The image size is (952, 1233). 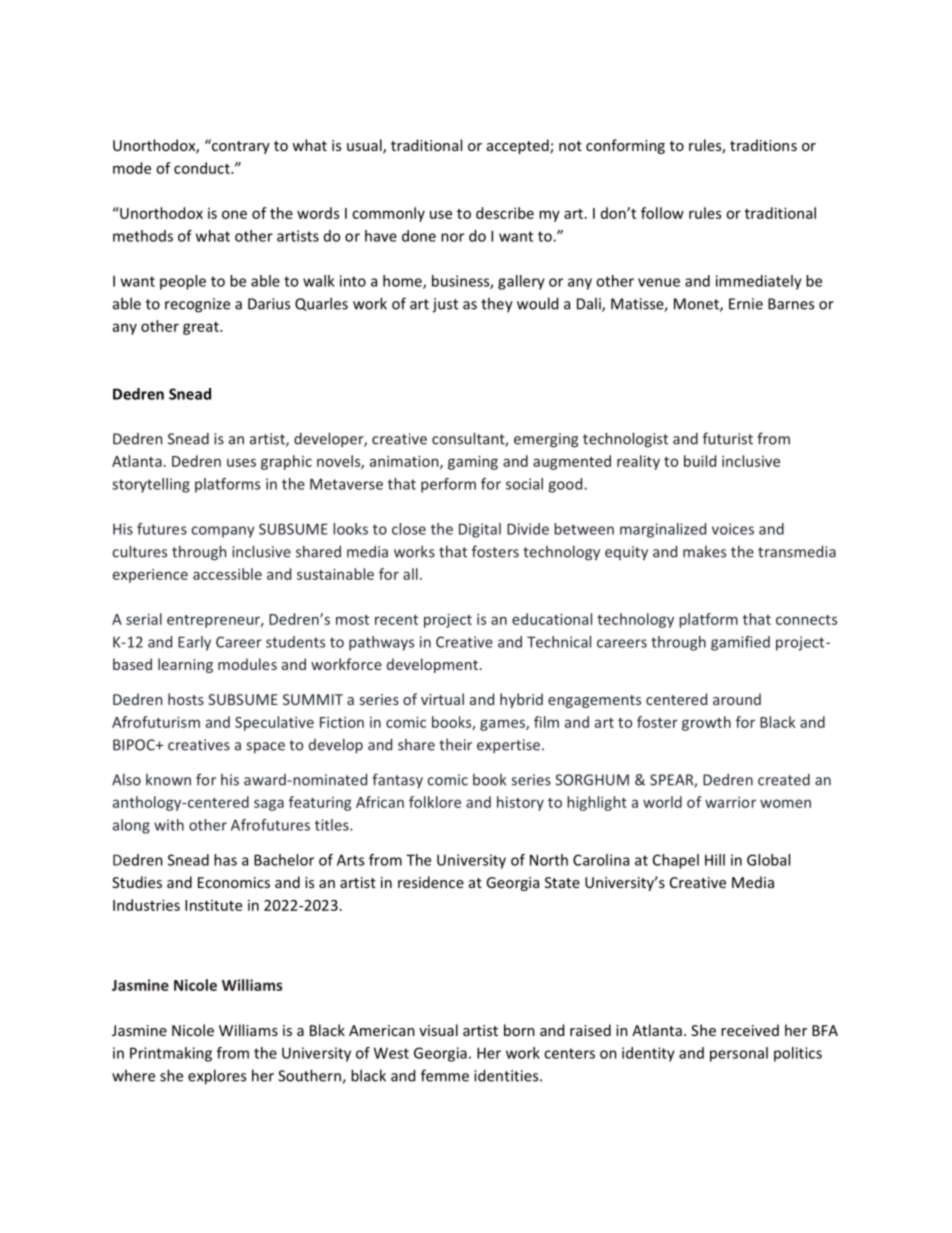 I want to click on educational, so click(x=552, y=619).
